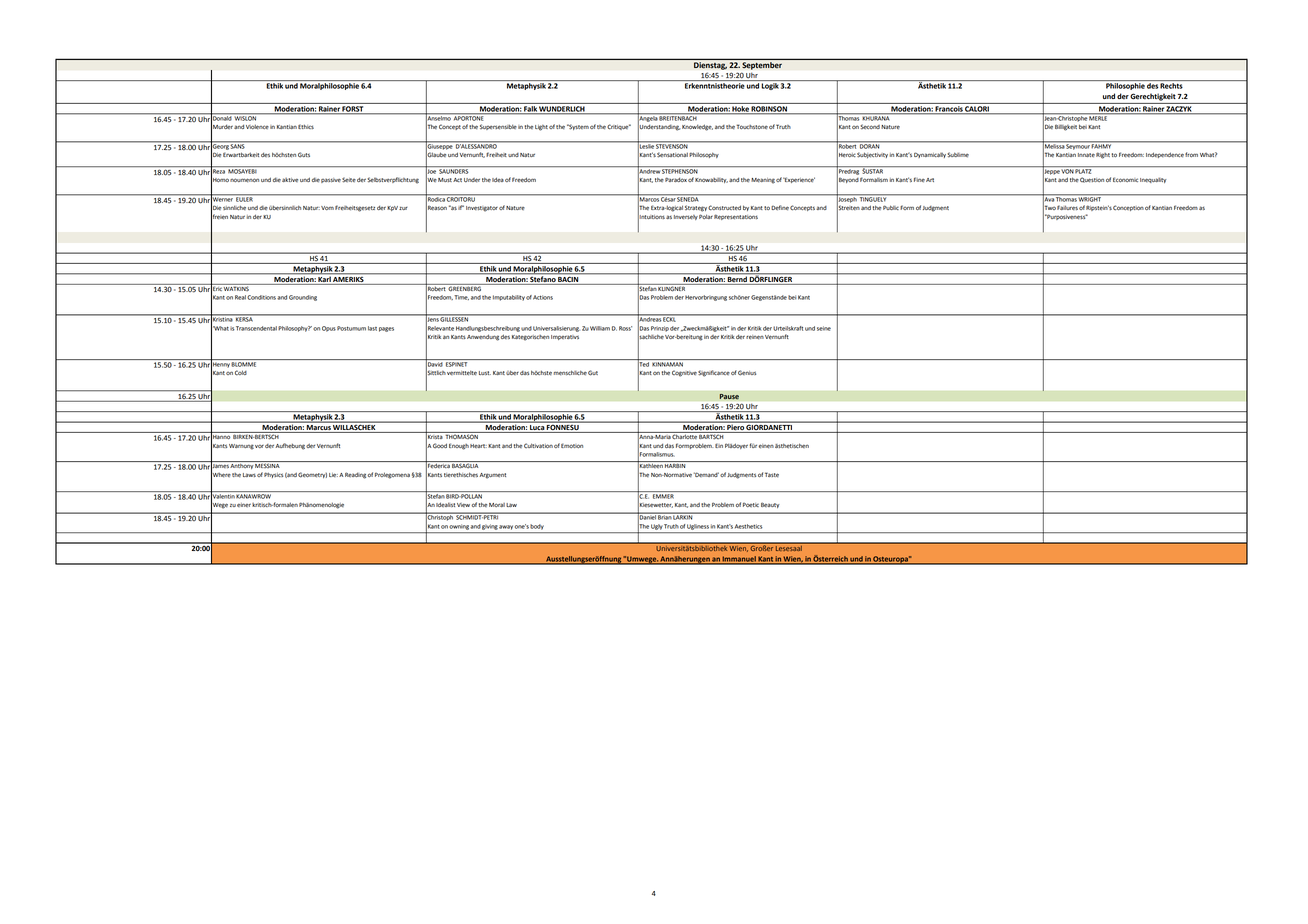  What do you see at coordinates (306, 126) in the screenshot?
I see `Ethics` at bounding box center [306, 126].
